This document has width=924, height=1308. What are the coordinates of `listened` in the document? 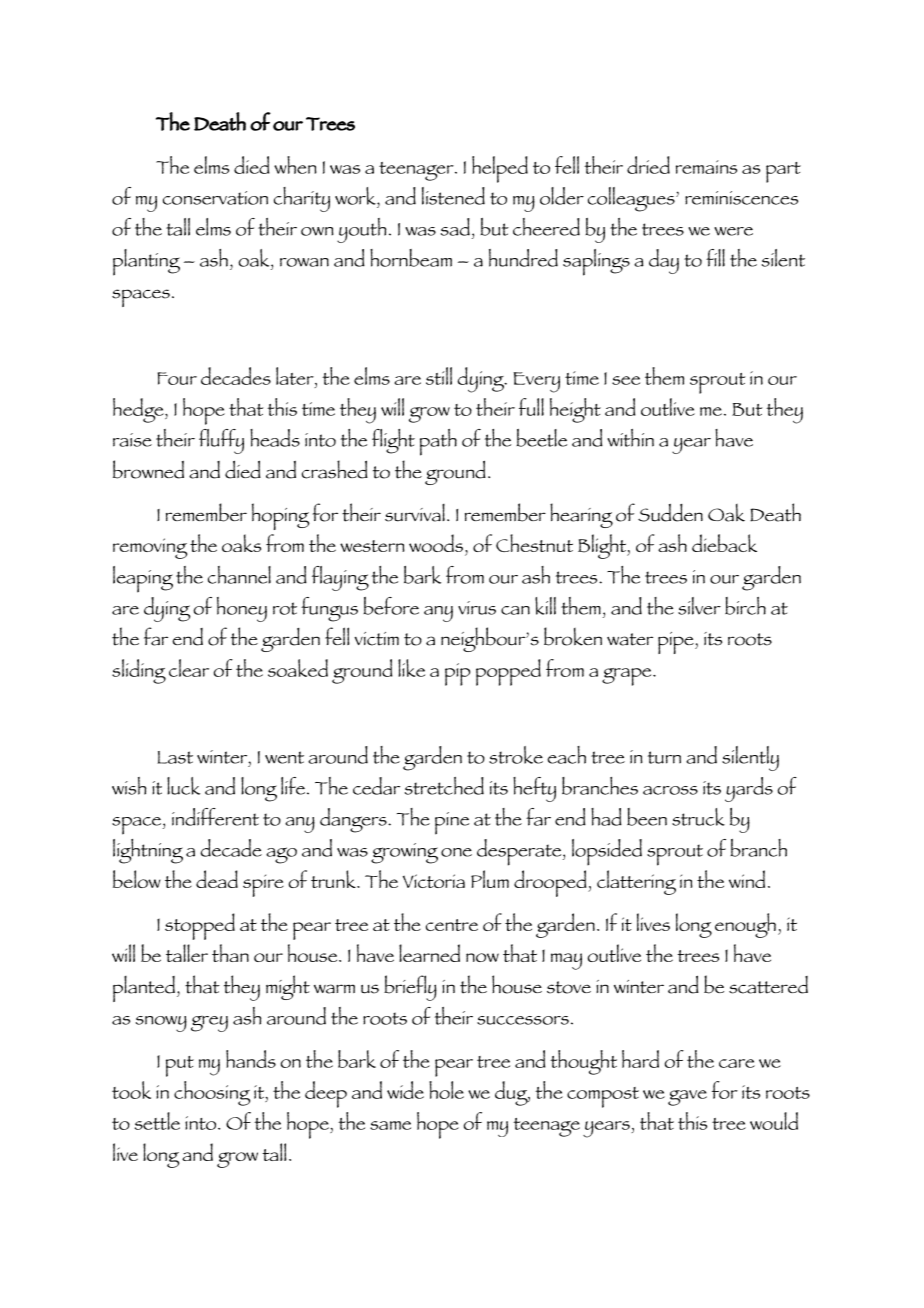 It's located at (453, 196).
